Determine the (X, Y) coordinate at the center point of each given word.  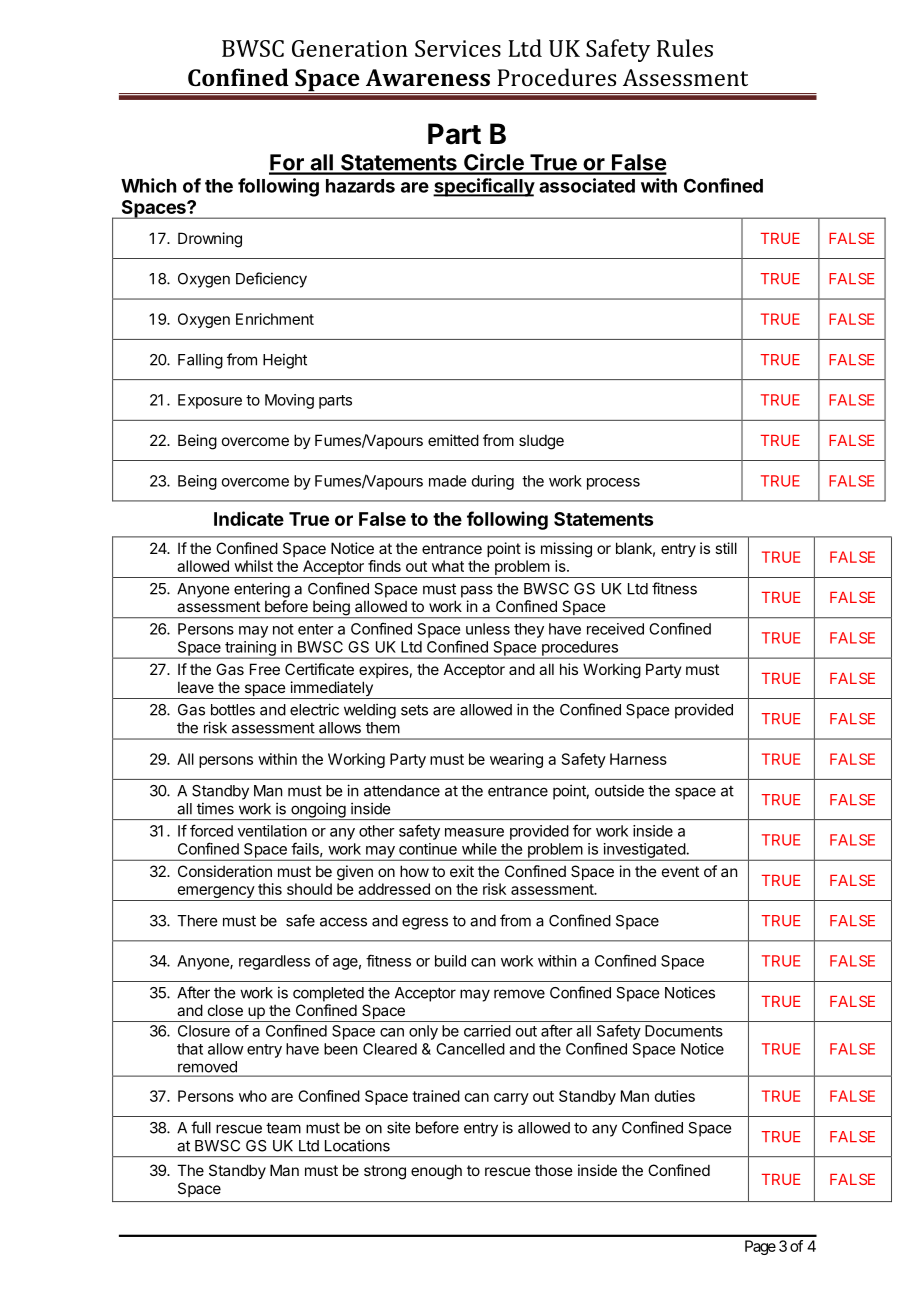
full (201, 1127)
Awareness (428, 77)
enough (436, 1172)
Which (148, 185)
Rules (685, 48)
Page (760, 1247)
